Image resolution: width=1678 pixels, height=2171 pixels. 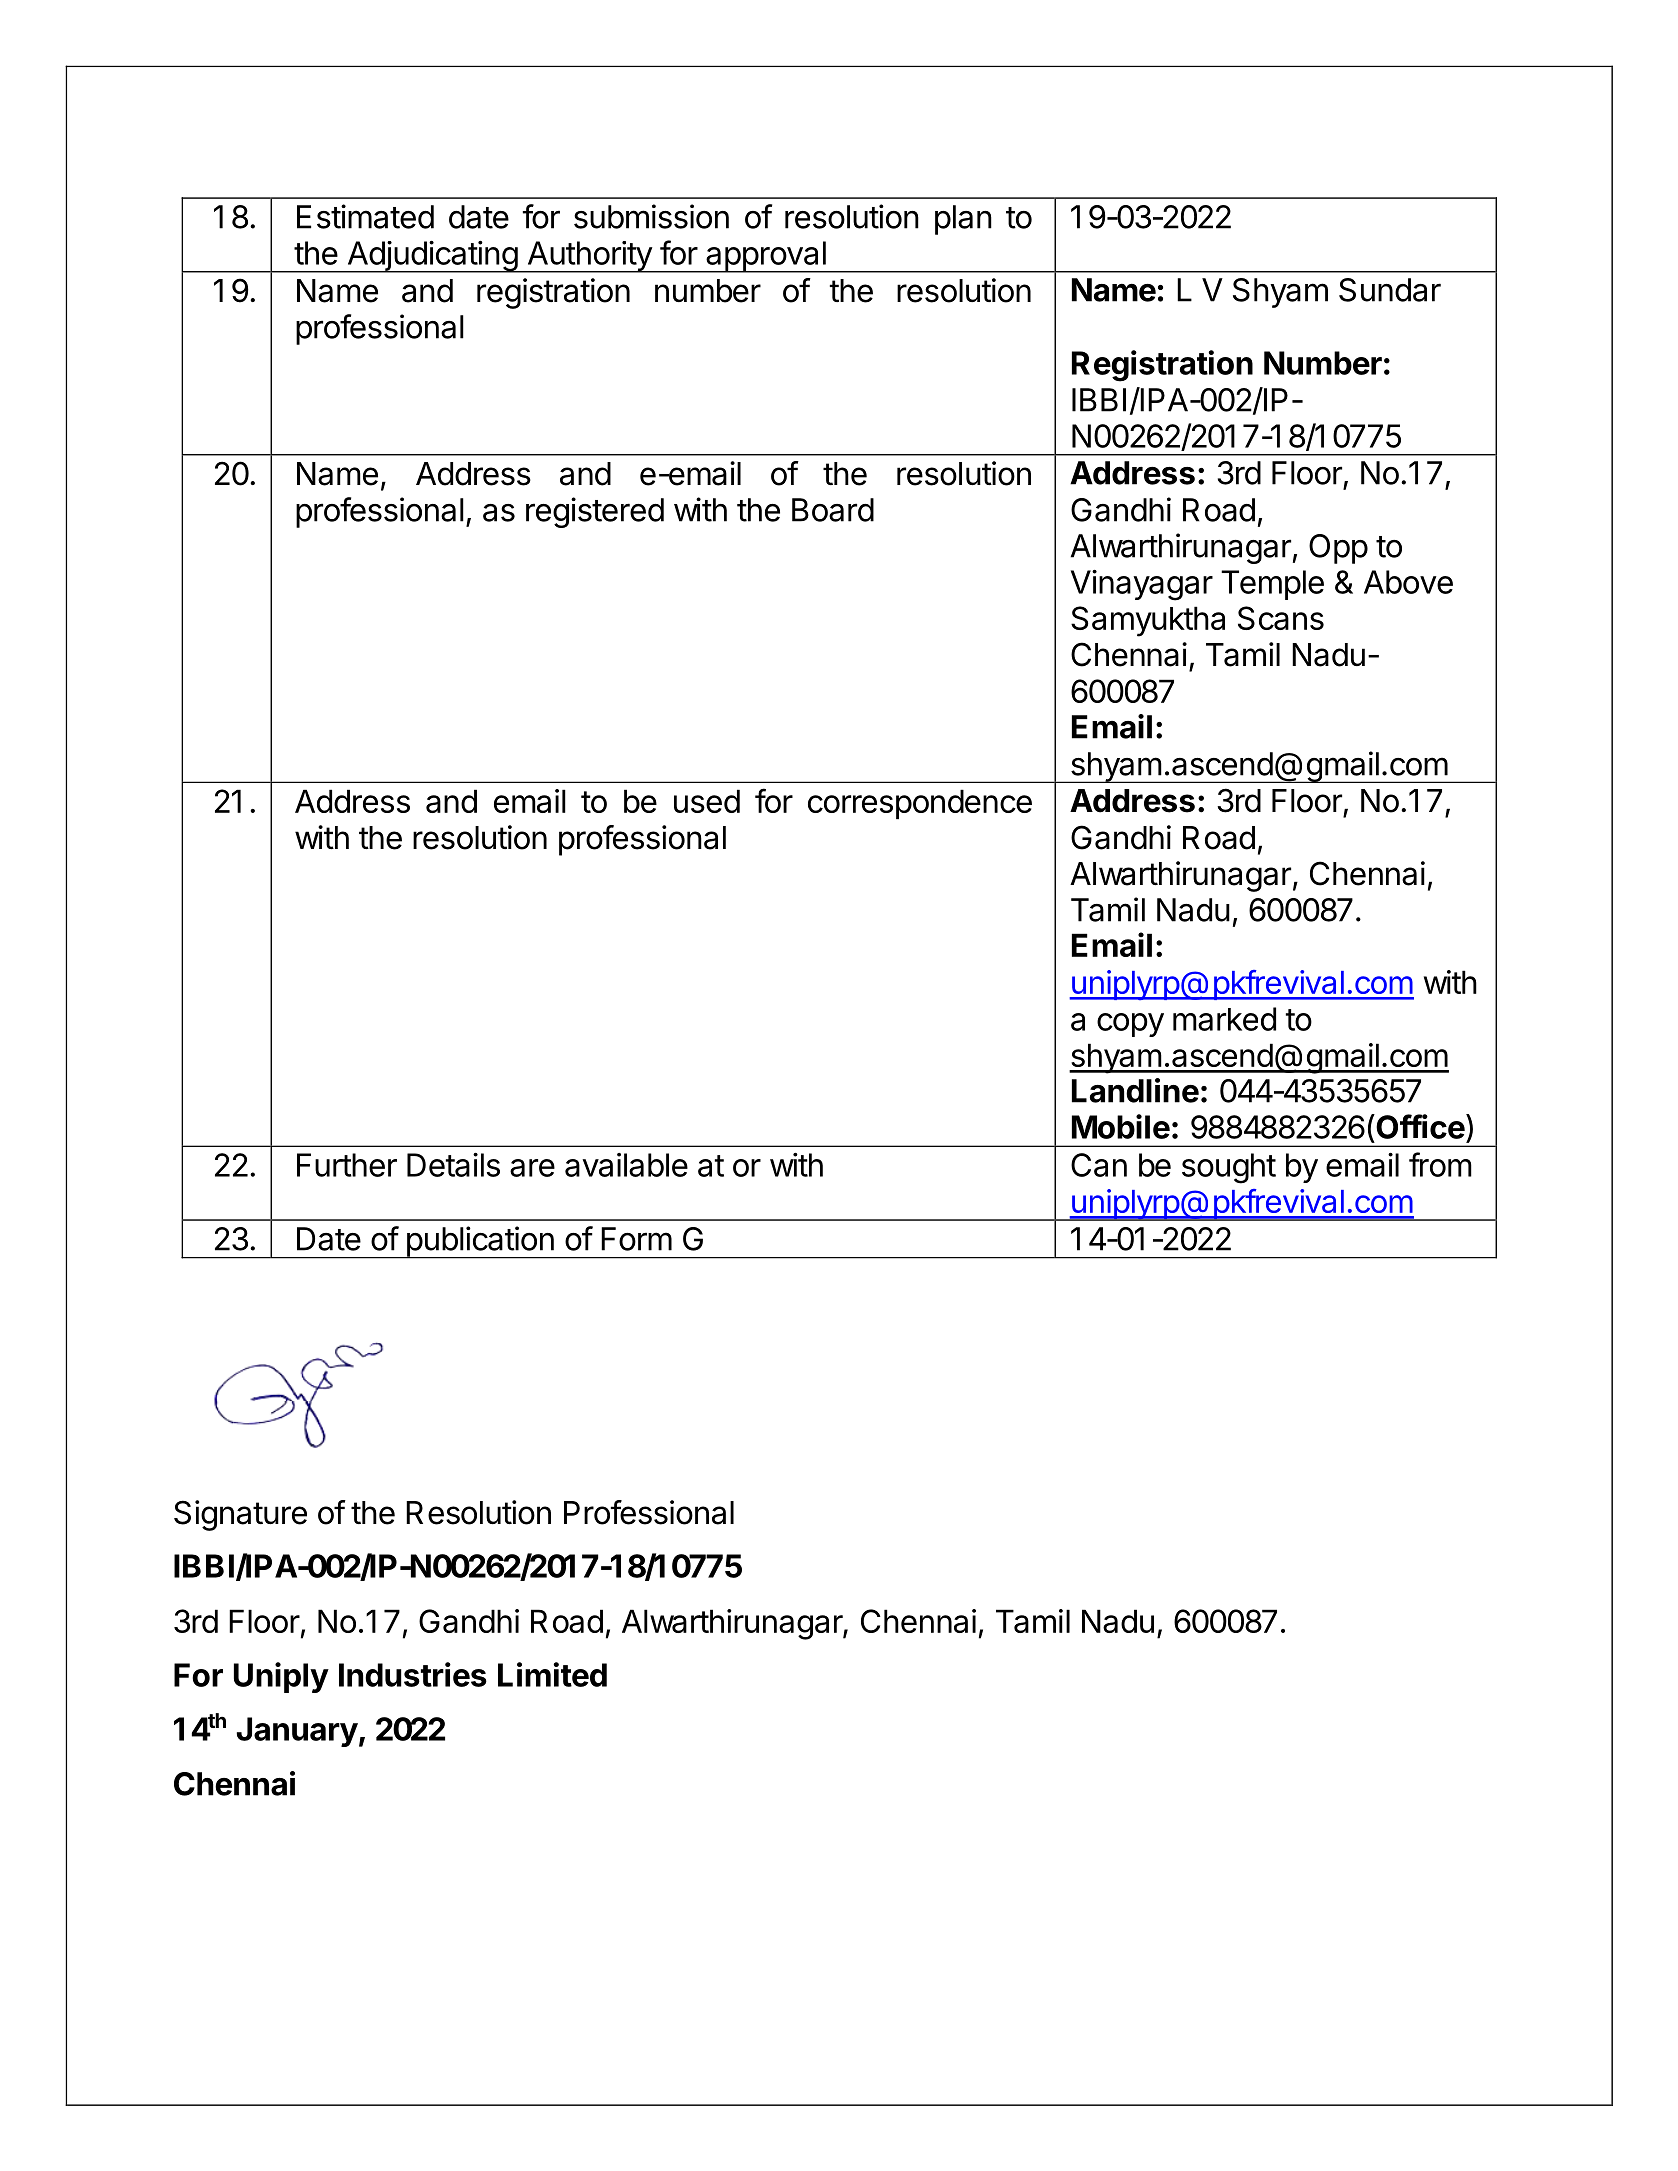 I want to click on approval, so click(x=766, y=257).
